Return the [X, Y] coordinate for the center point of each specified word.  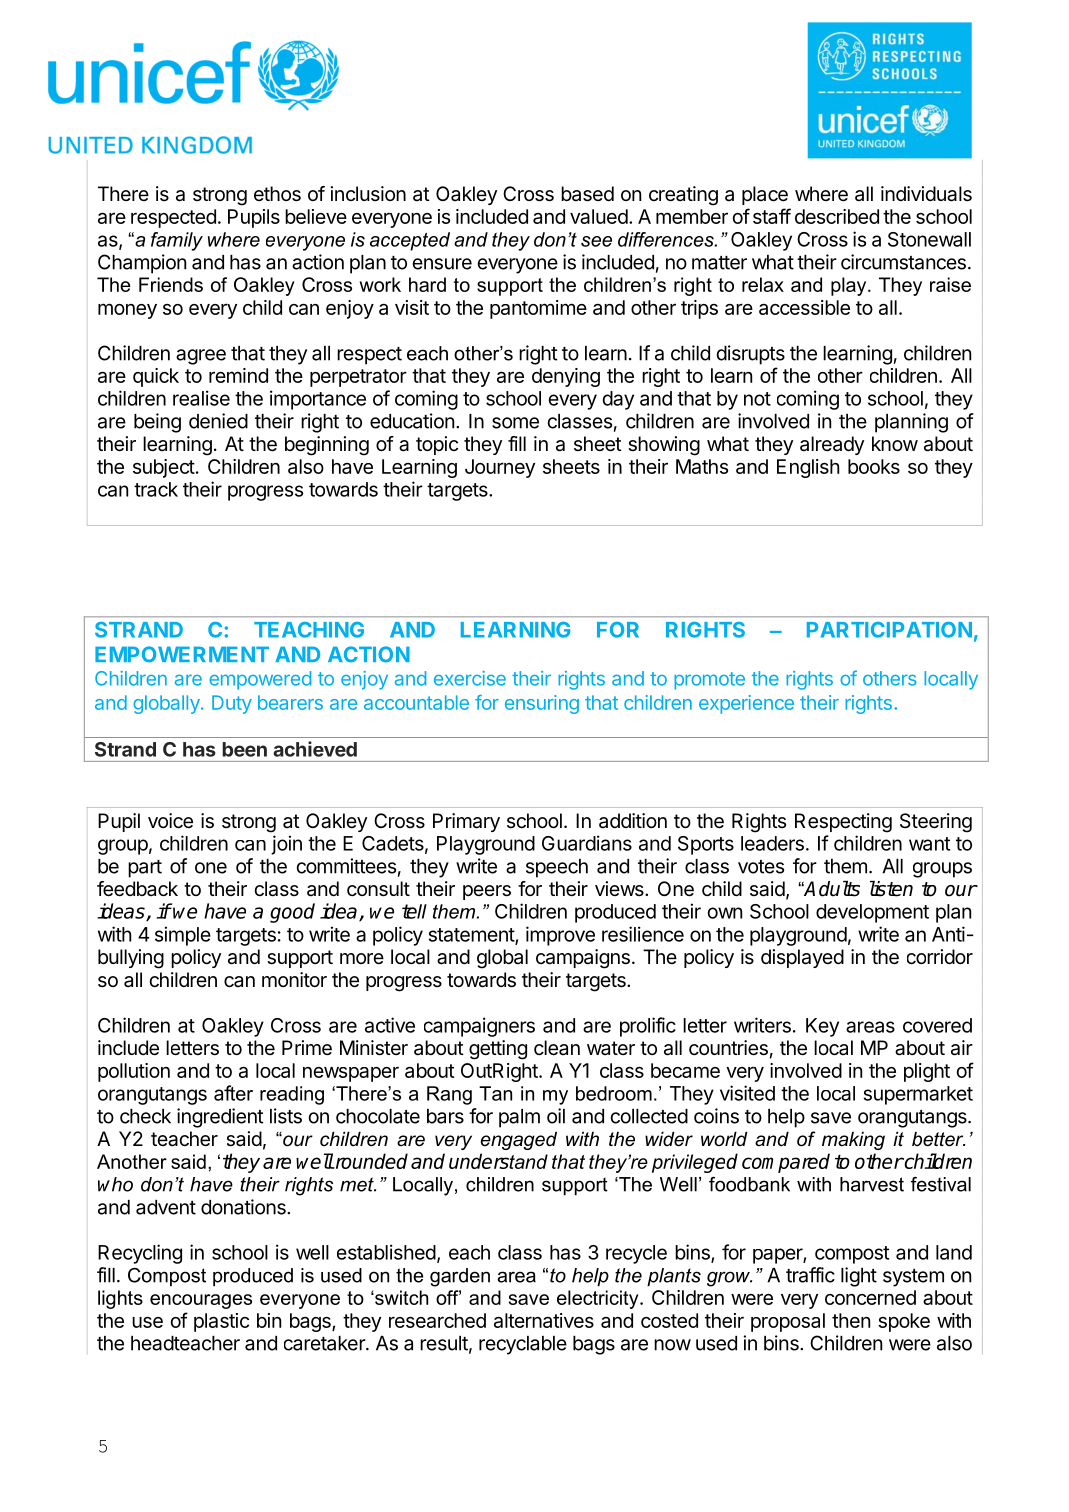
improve [560, 936]
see [596, 241]
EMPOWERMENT [182, 654]
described [837, 216]
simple [183, 936]
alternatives [544, 1320]
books [874, 466]
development [872, 913]
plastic [221, 1322]
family [177, 241]
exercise [470, 678]
